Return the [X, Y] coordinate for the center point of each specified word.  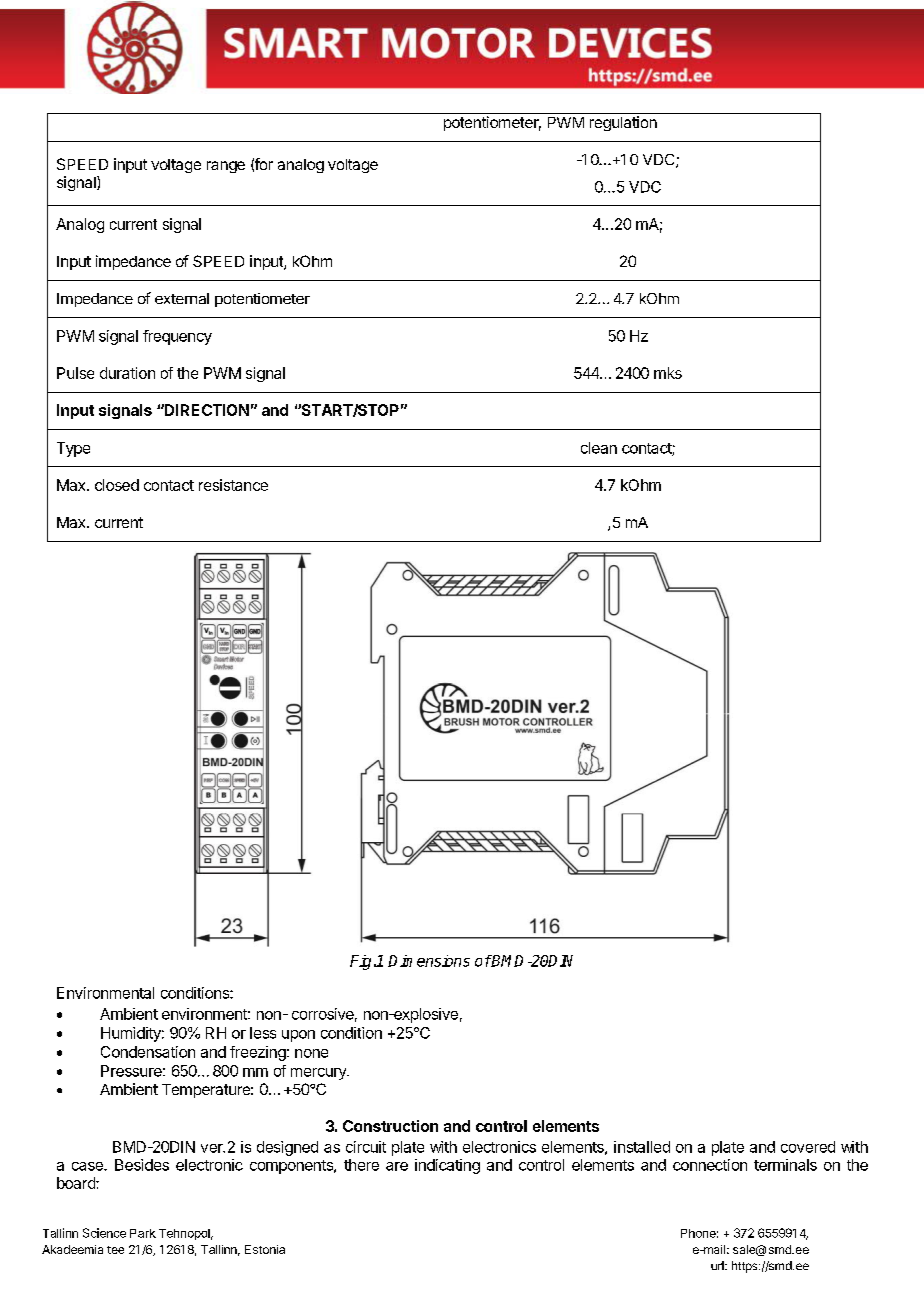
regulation [623, 123]
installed [642, 1147]
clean [599, 448]
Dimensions [429, 961]
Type [73, 449]
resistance [233, 485]
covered [808, 1147]
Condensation [148, 1052]
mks [668, 373]
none [311, 1053]
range [226, 167]
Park [143, 1233]
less [263, 1033]
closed [117, 485]
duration [127, 373]
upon [298, 1036]
